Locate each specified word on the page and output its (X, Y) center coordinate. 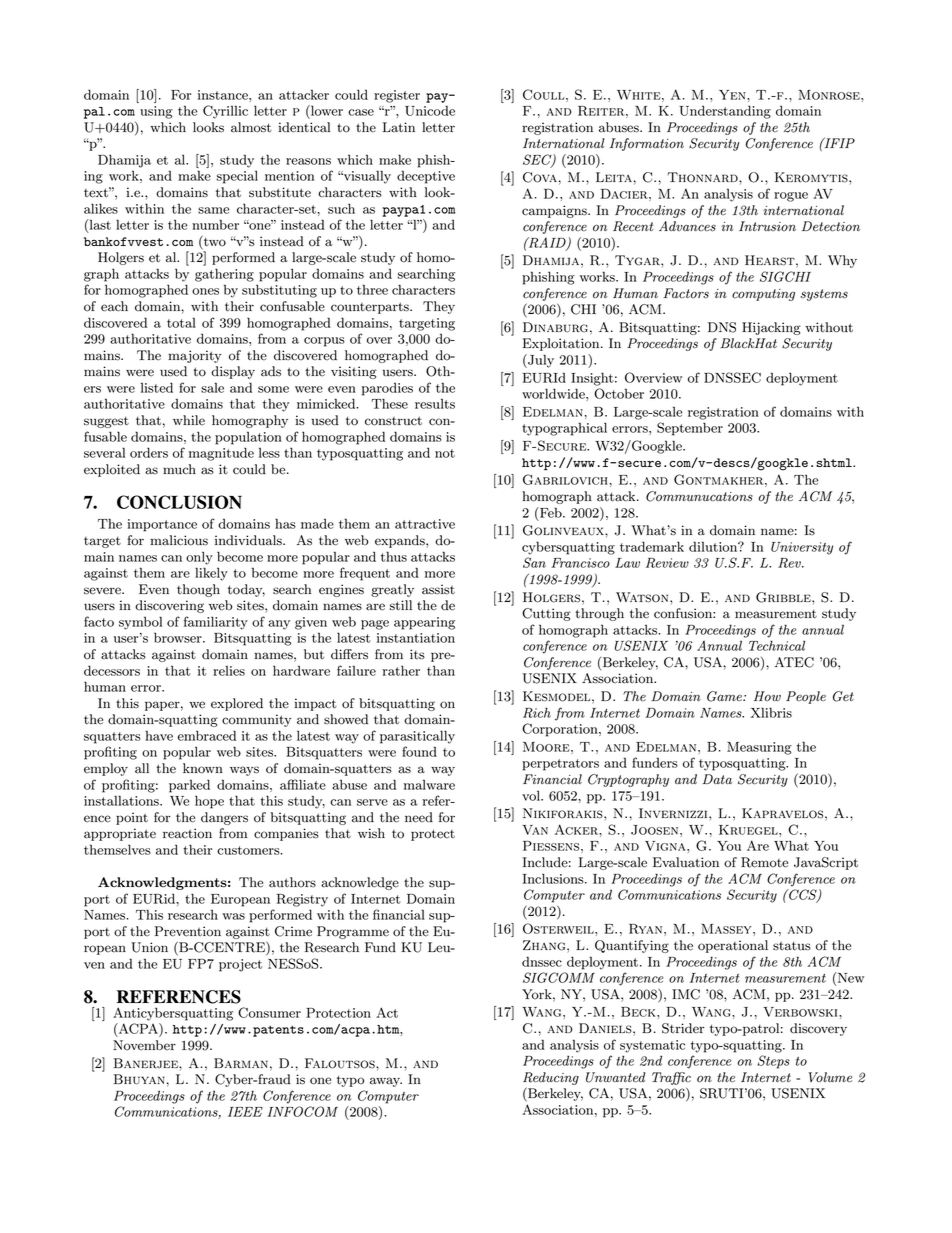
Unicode (430, 110)
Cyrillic (225, 112)
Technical (777, 645)
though (198, 590)
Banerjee (147, 1063)
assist (438, 589)
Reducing (551, 1078)
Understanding (725, 112)
